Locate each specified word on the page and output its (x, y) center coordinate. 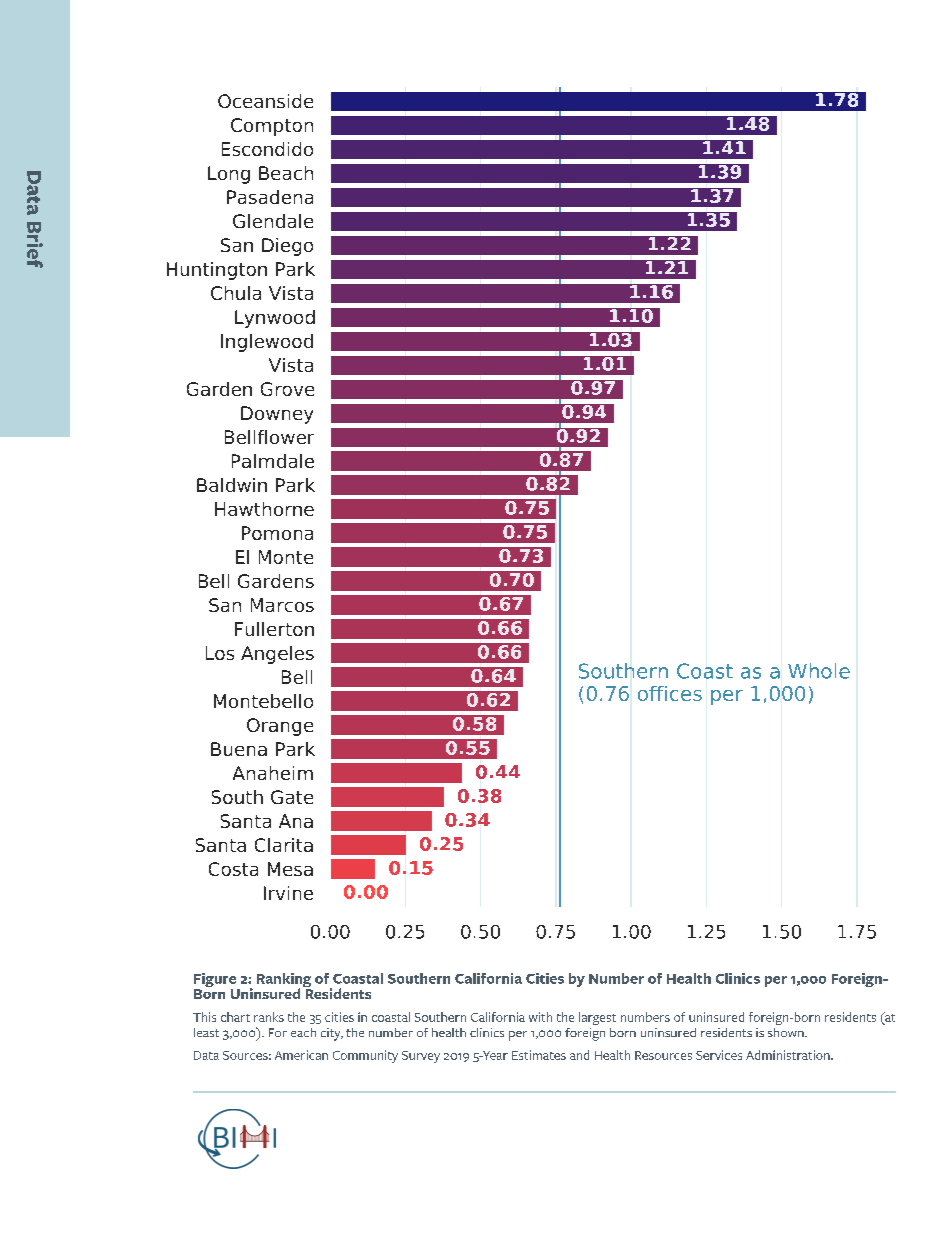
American (301, 1055)
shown (787, 1032)
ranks (269, 1017)
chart (235, 1017)
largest (597, 1018)
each (303, 1032)
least (206, 1032)
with (540, 1017)
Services (719, 1055)
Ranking (284, 981)
